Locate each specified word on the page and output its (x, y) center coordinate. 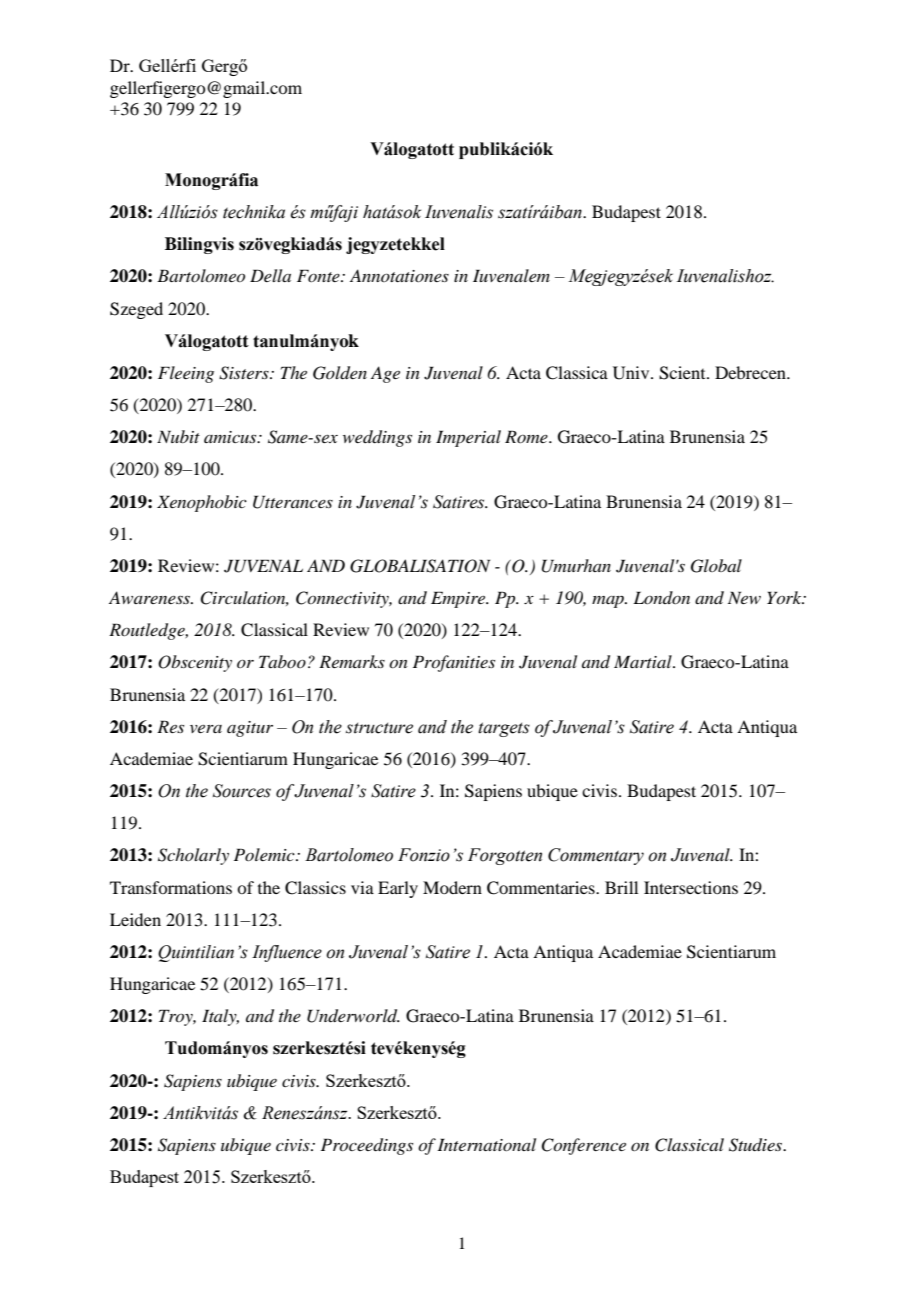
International (486, 1144)
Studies (757, 1145)
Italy (220, 1017)
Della (270, 275)
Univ (632, 373)
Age (385, 374)
